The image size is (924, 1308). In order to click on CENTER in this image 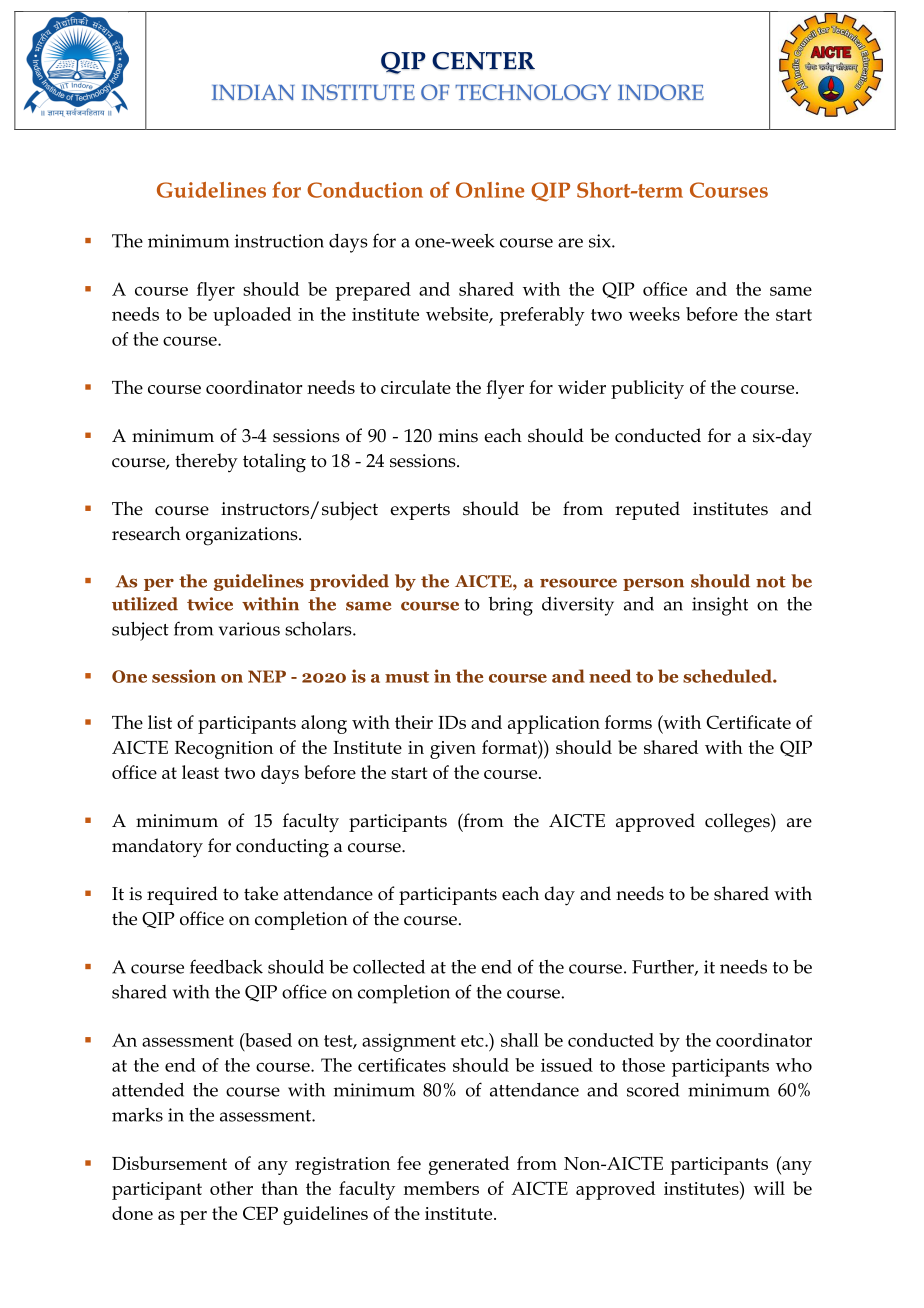, I will do `click(483, 61)`.
